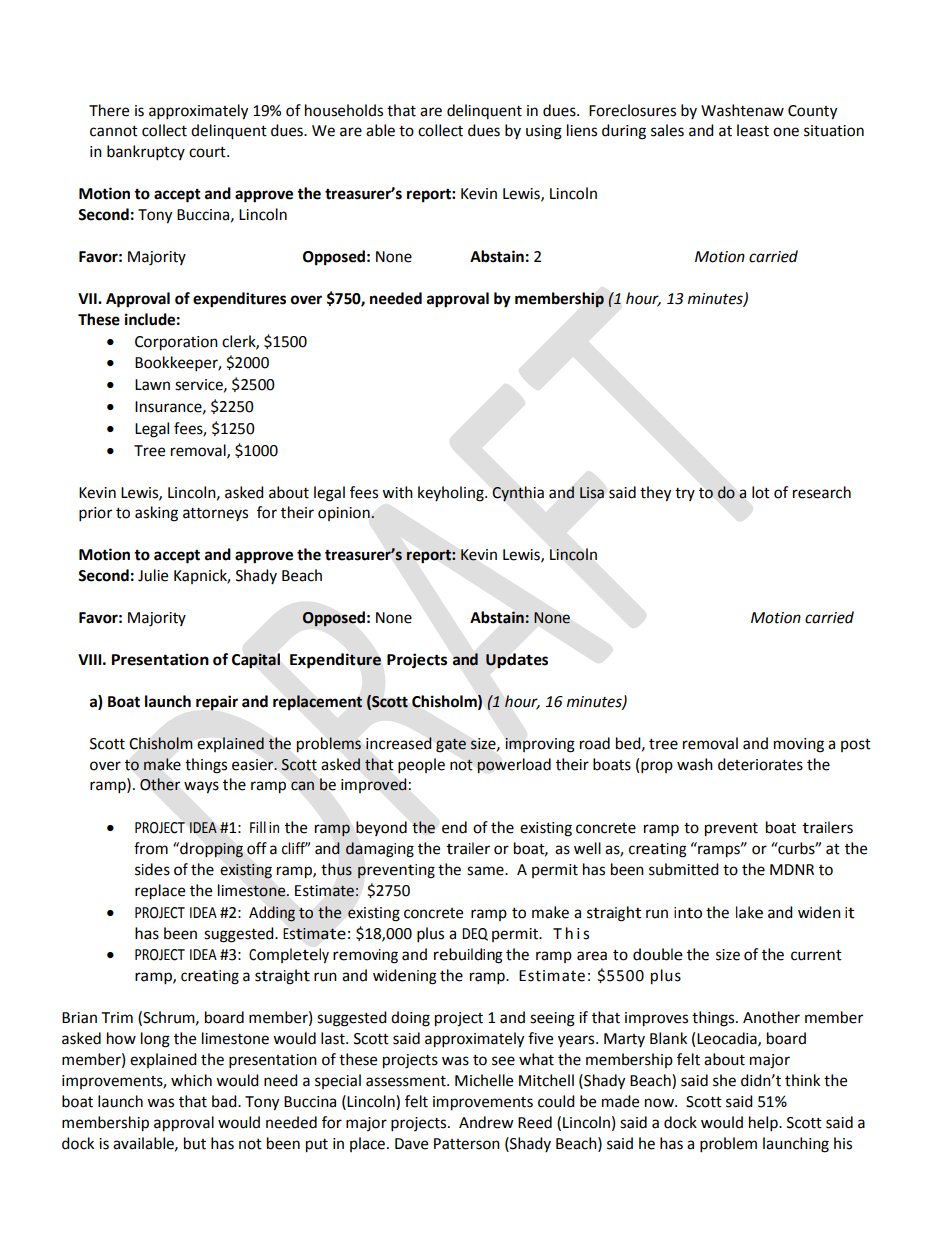 The width and height of the document is (952, 1233). I want to click on sides, so click(152, 869).
